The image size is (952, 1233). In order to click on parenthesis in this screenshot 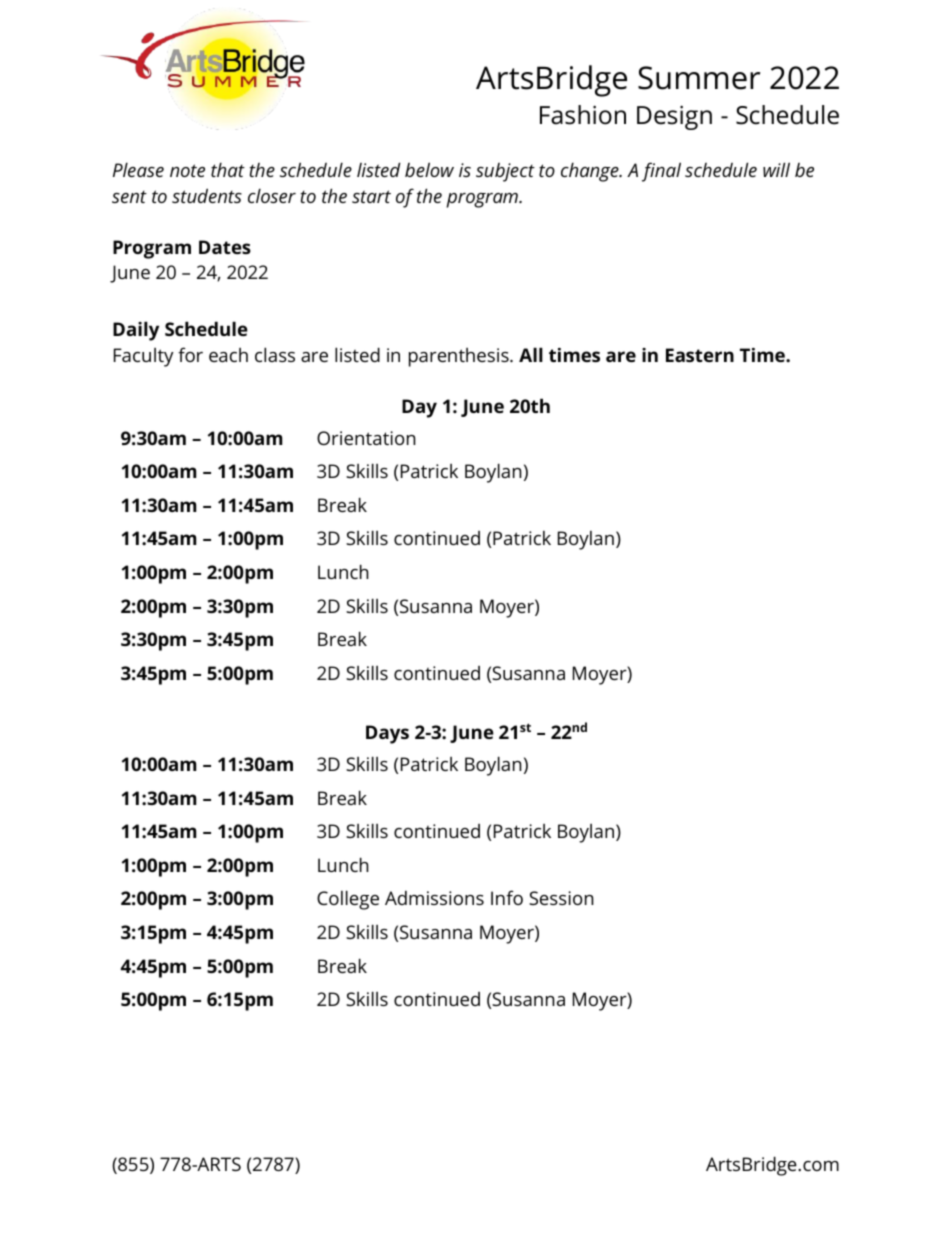, I will do `click(460, 357)`.
